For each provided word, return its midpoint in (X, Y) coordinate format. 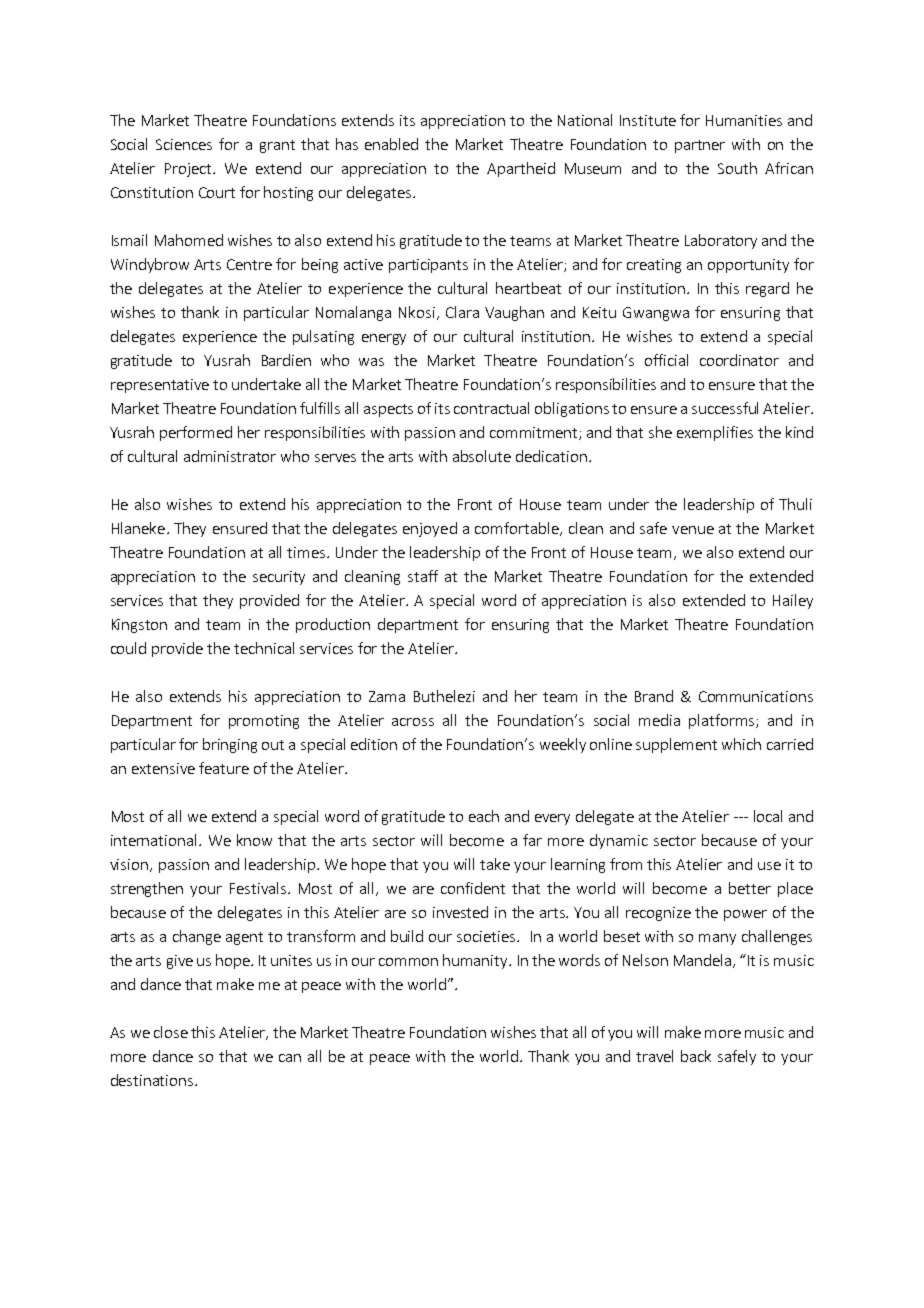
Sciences (184, 144)
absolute (482, 456)
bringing (230, 745)
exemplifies (715, 433)
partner (700, 146)
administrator (230, 456)
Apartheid (521, 169)
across (413, 722)
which (741, 744)
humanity (476, 961)
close (171, 1032)
